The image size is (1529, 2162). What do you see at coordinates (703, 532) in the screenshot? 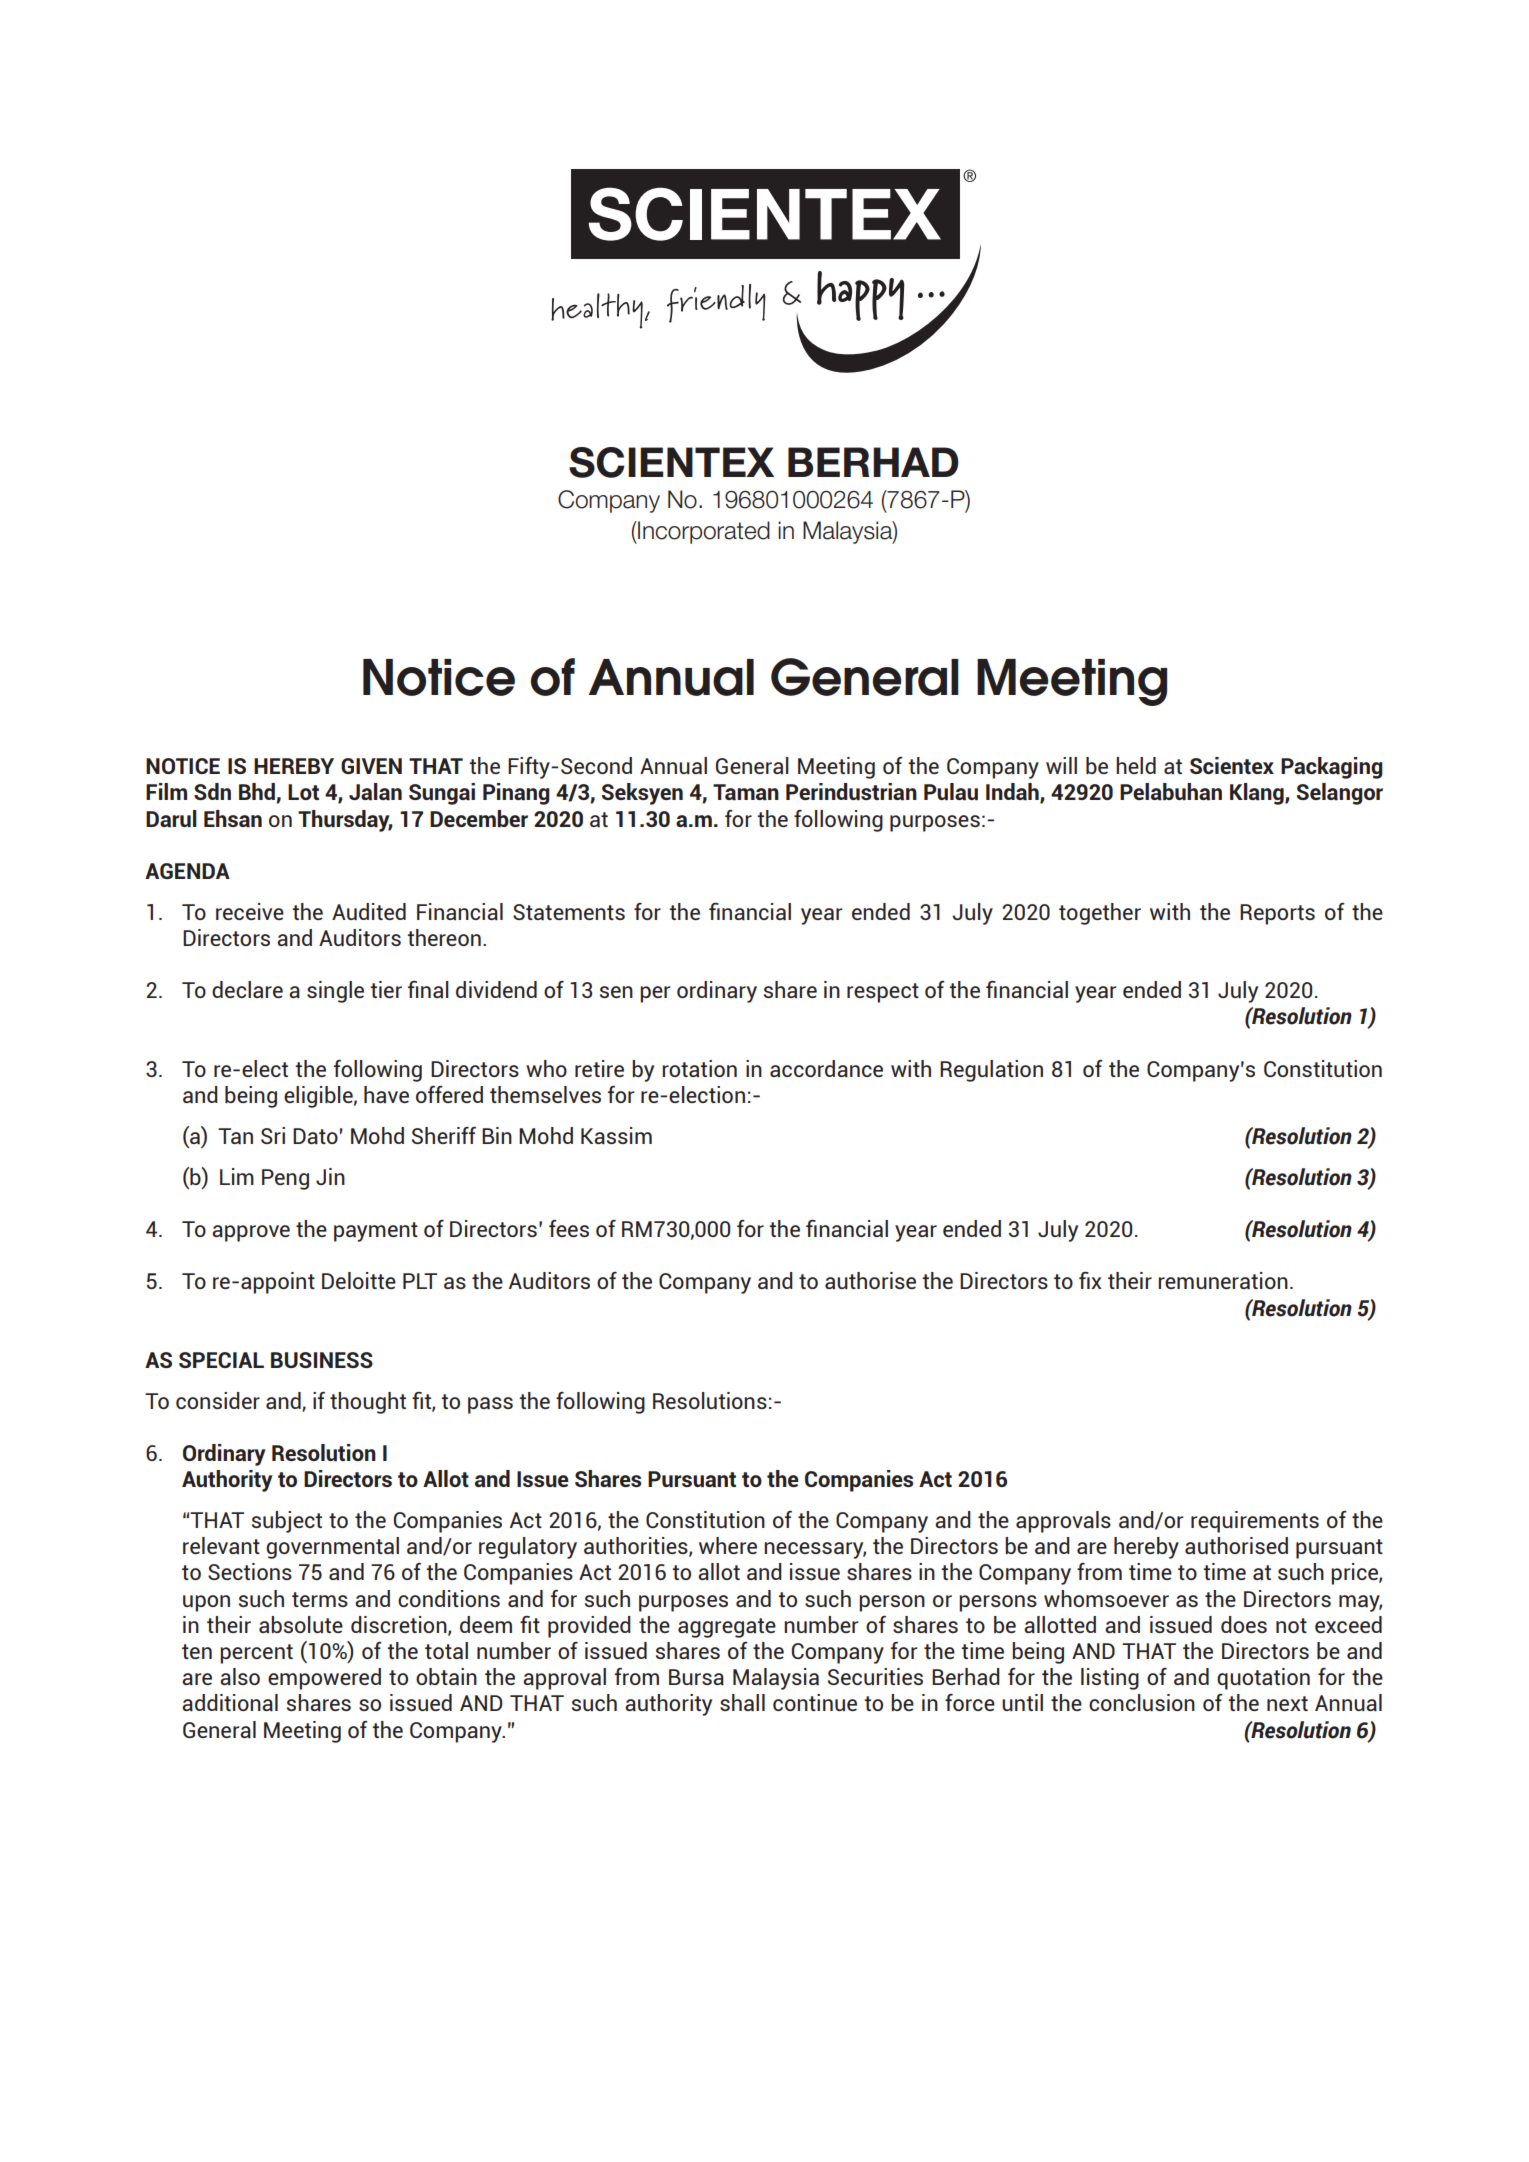
I see `Incorporated` at bounding box center [703, 532].
